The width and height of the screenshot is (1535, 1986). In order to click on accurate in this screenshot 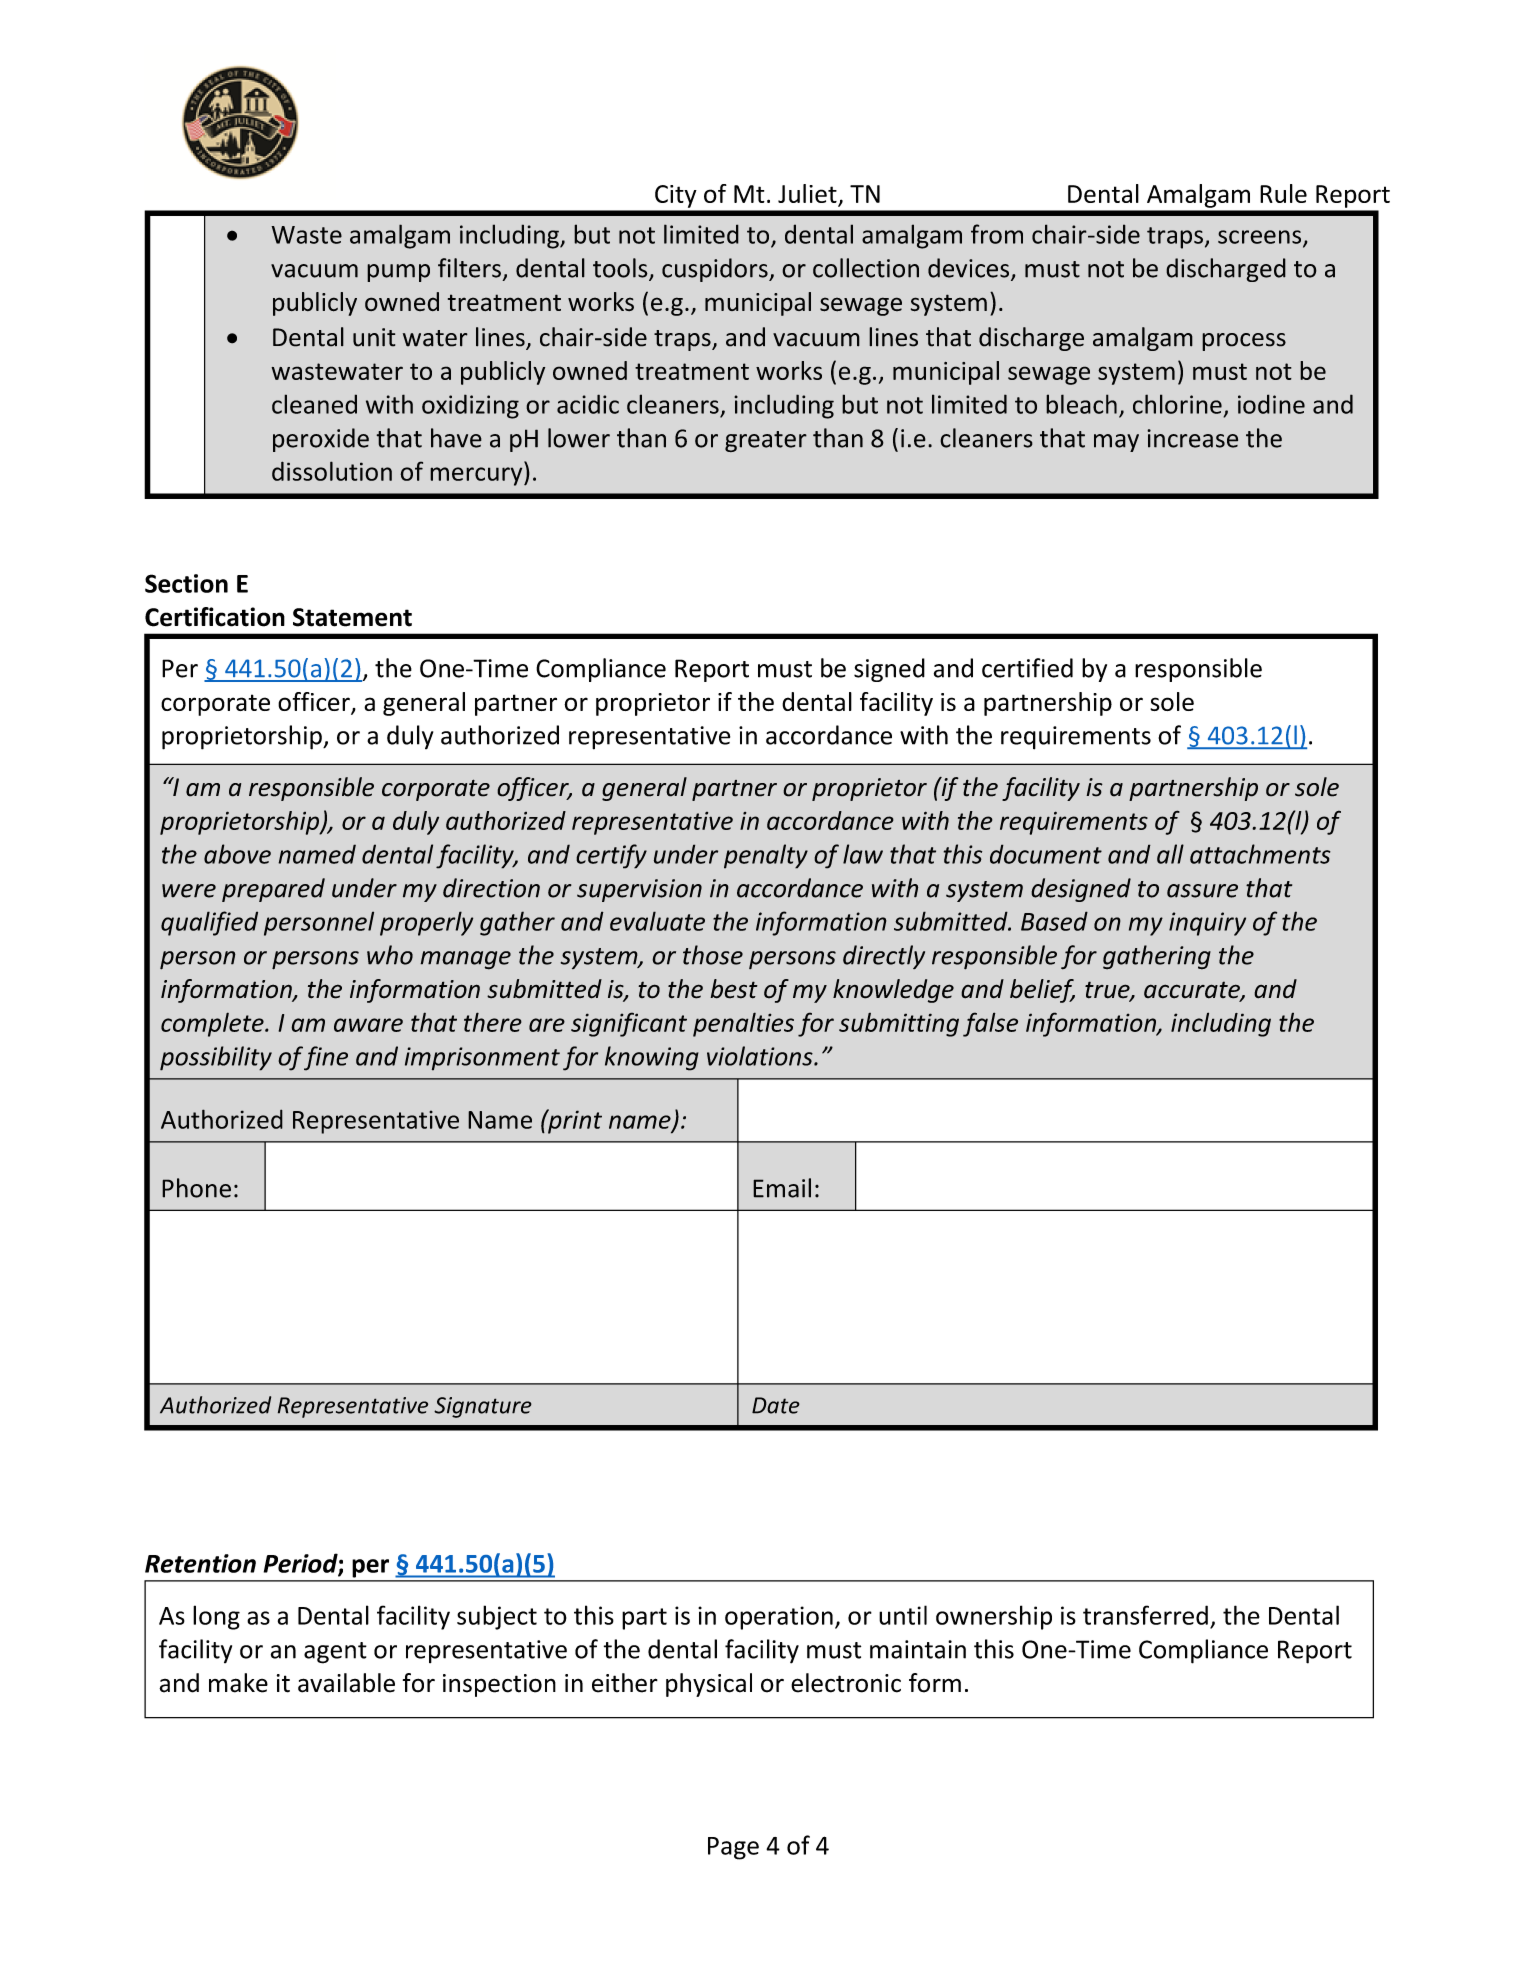, I will do `click(1193, 991)`.
